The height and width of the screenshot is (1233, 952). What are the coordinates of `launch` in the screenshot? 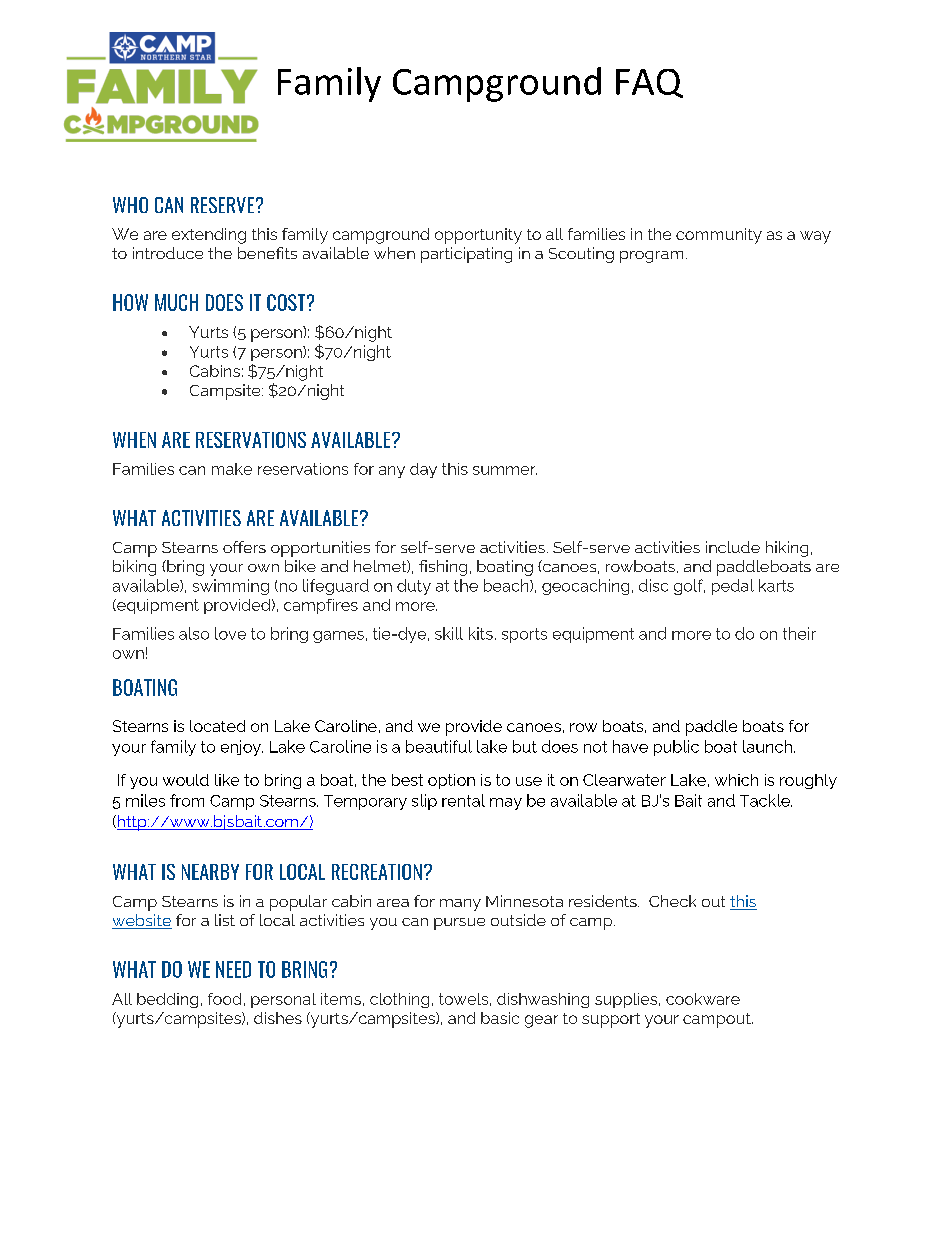 It's located at (767, 746).
